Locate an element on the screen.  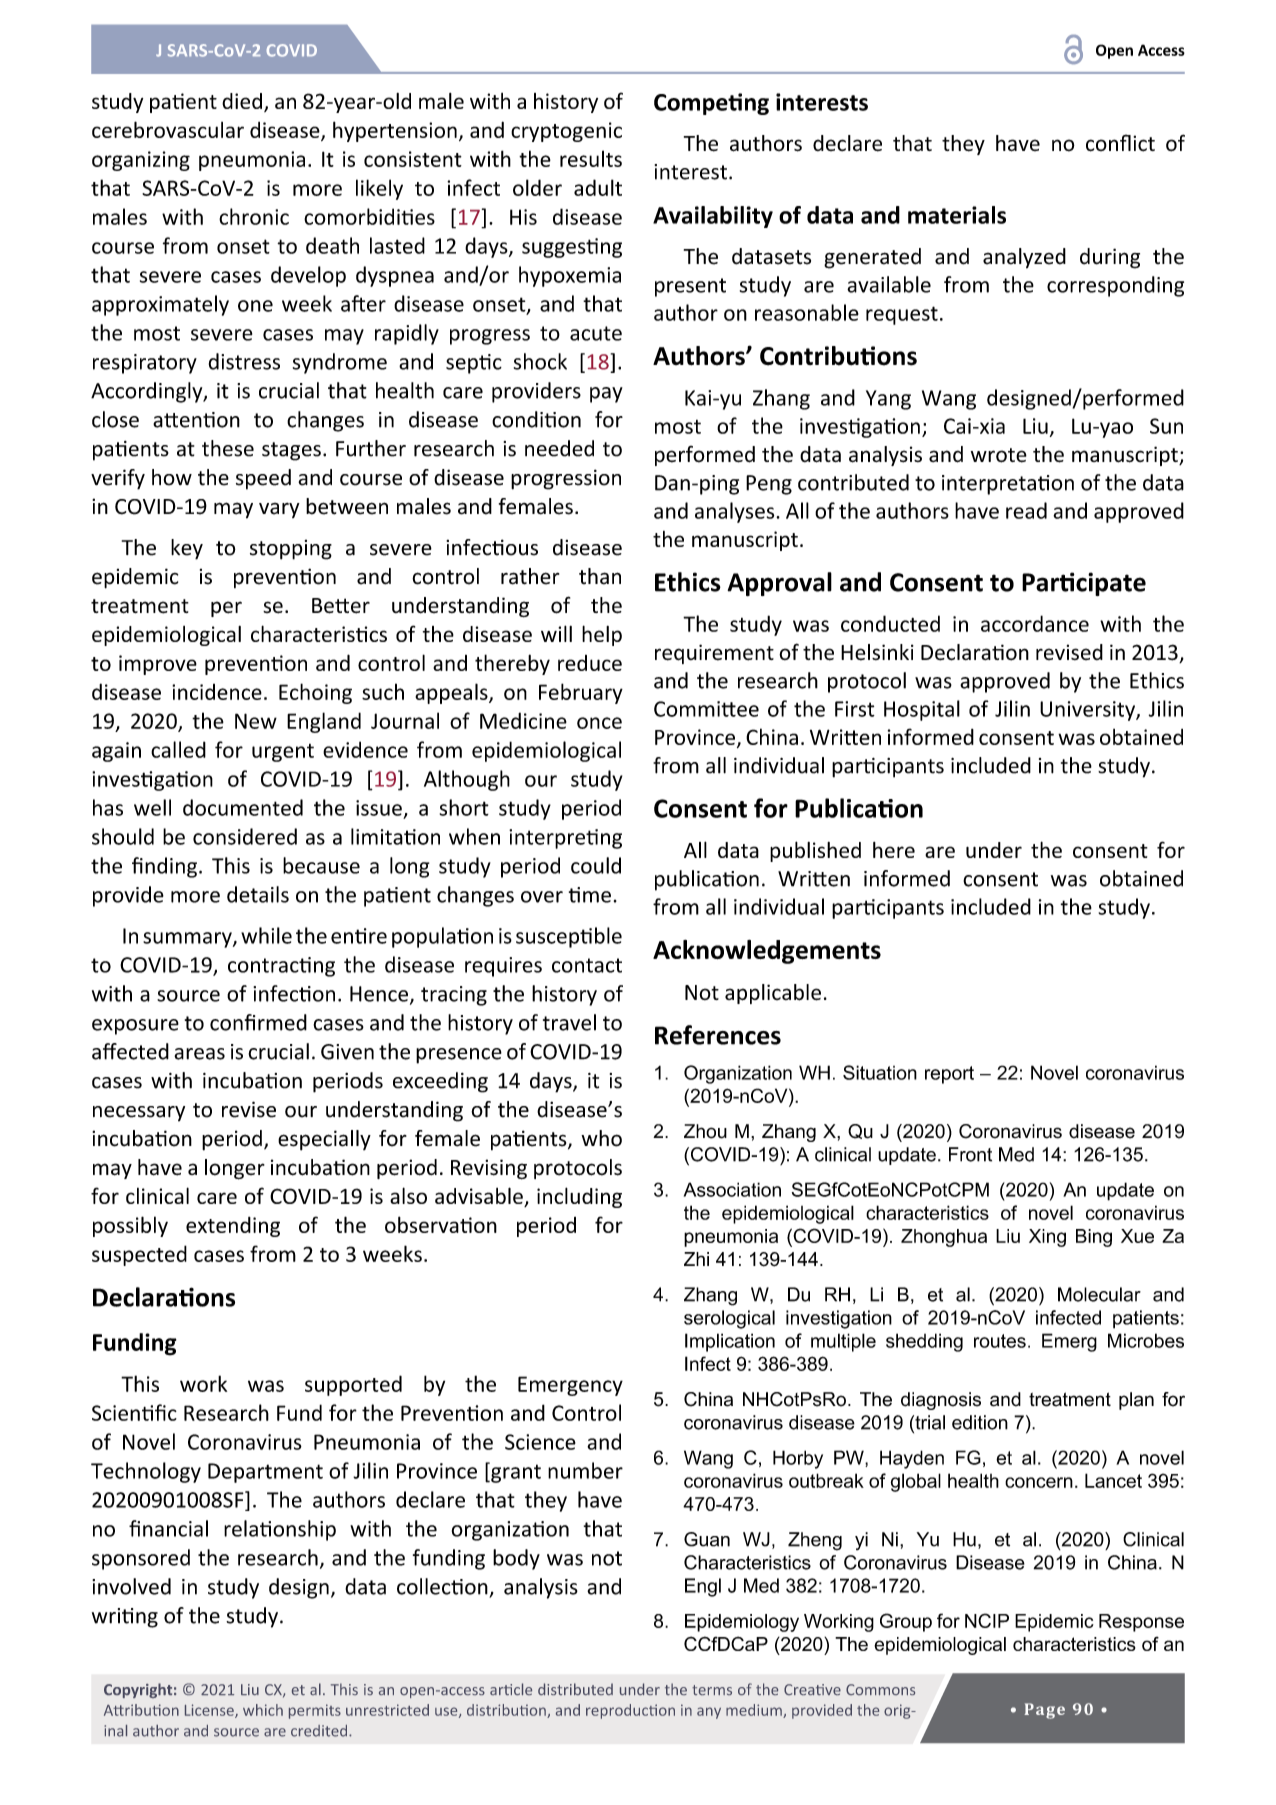
urgent is located at coordinates (283, 753).
